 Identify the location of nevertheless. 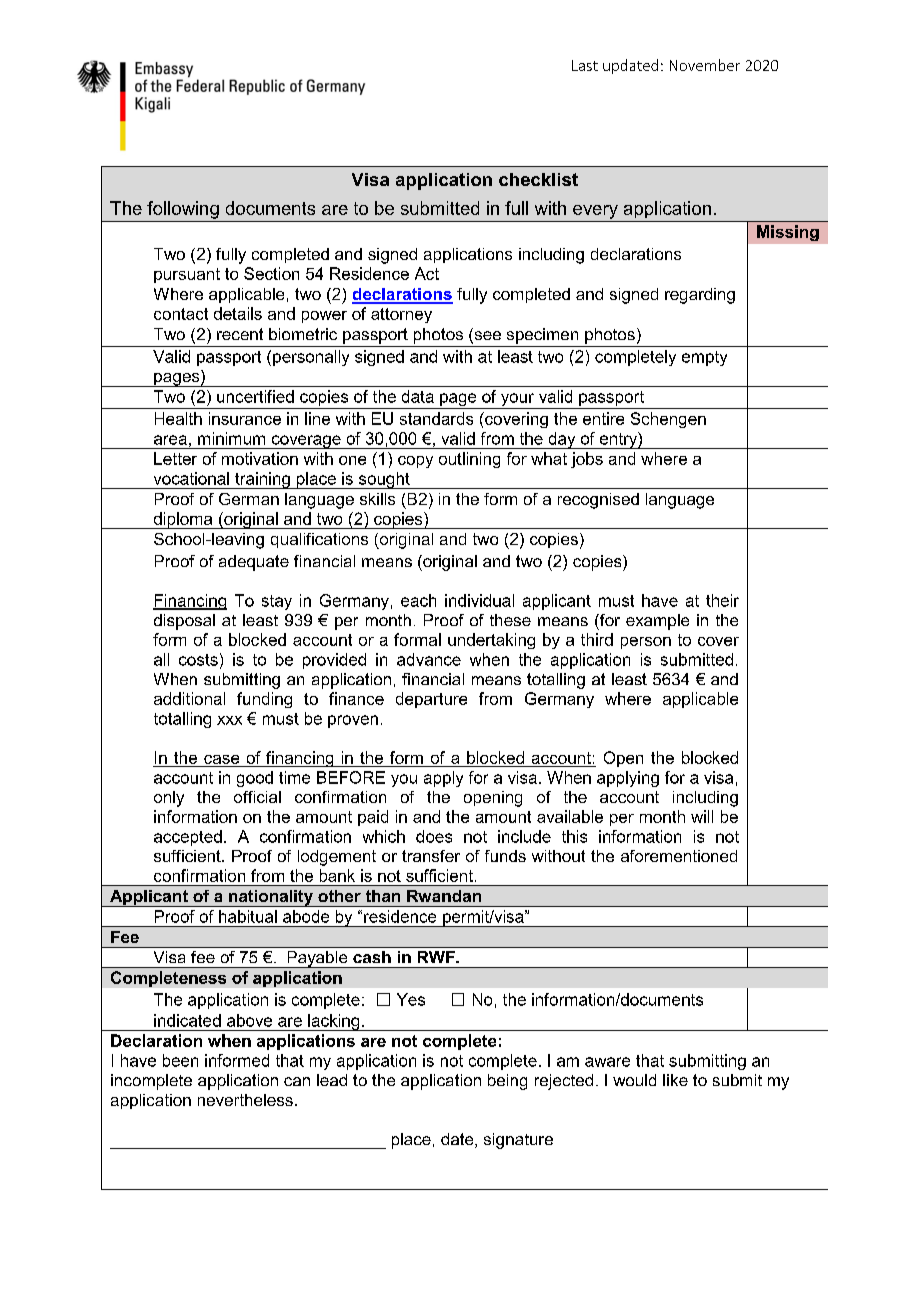
(245, 1100).
